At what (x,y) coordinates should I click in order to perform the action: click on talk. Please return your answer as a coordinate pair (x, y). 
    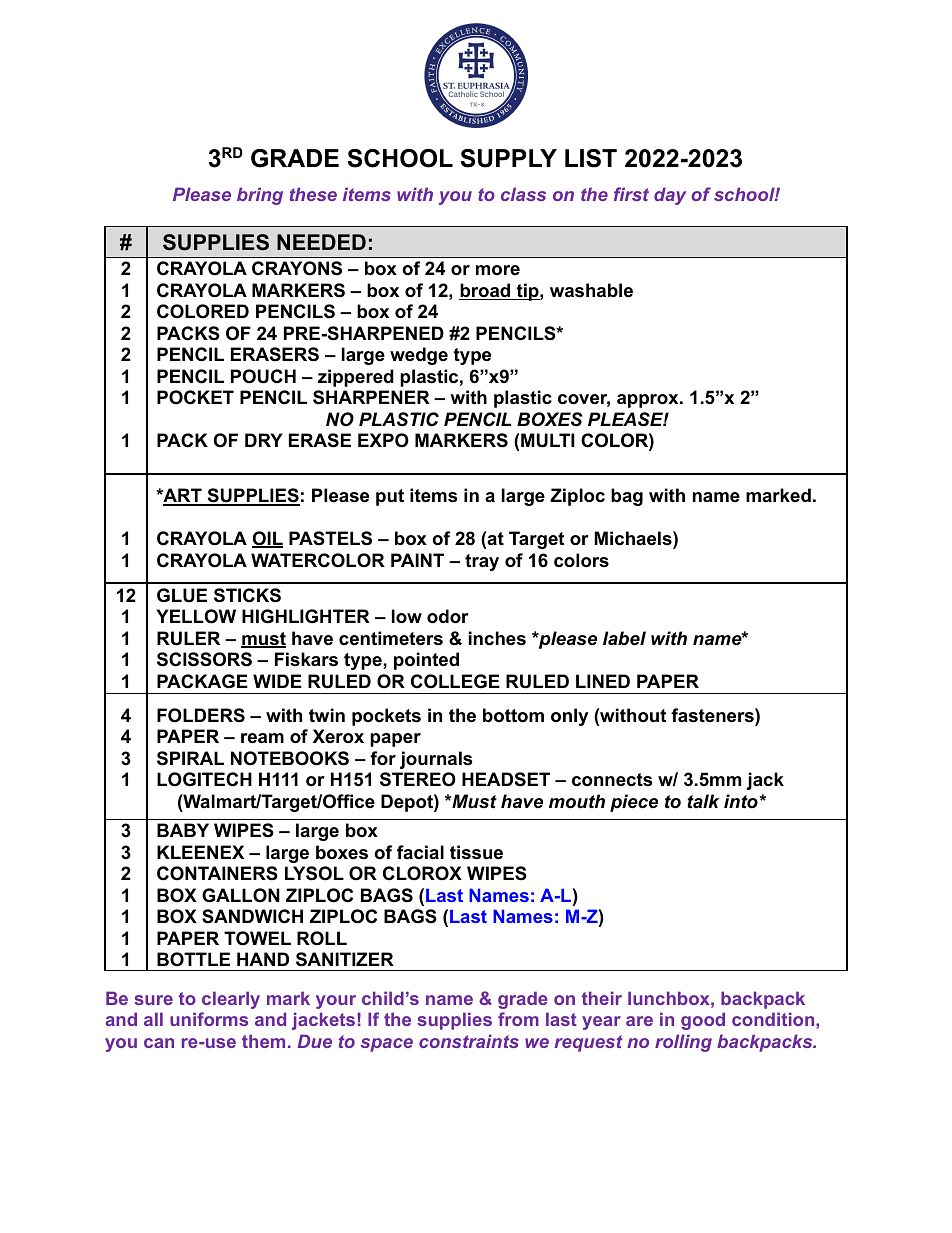
    Looking at the image, I should click on (703, 801).
